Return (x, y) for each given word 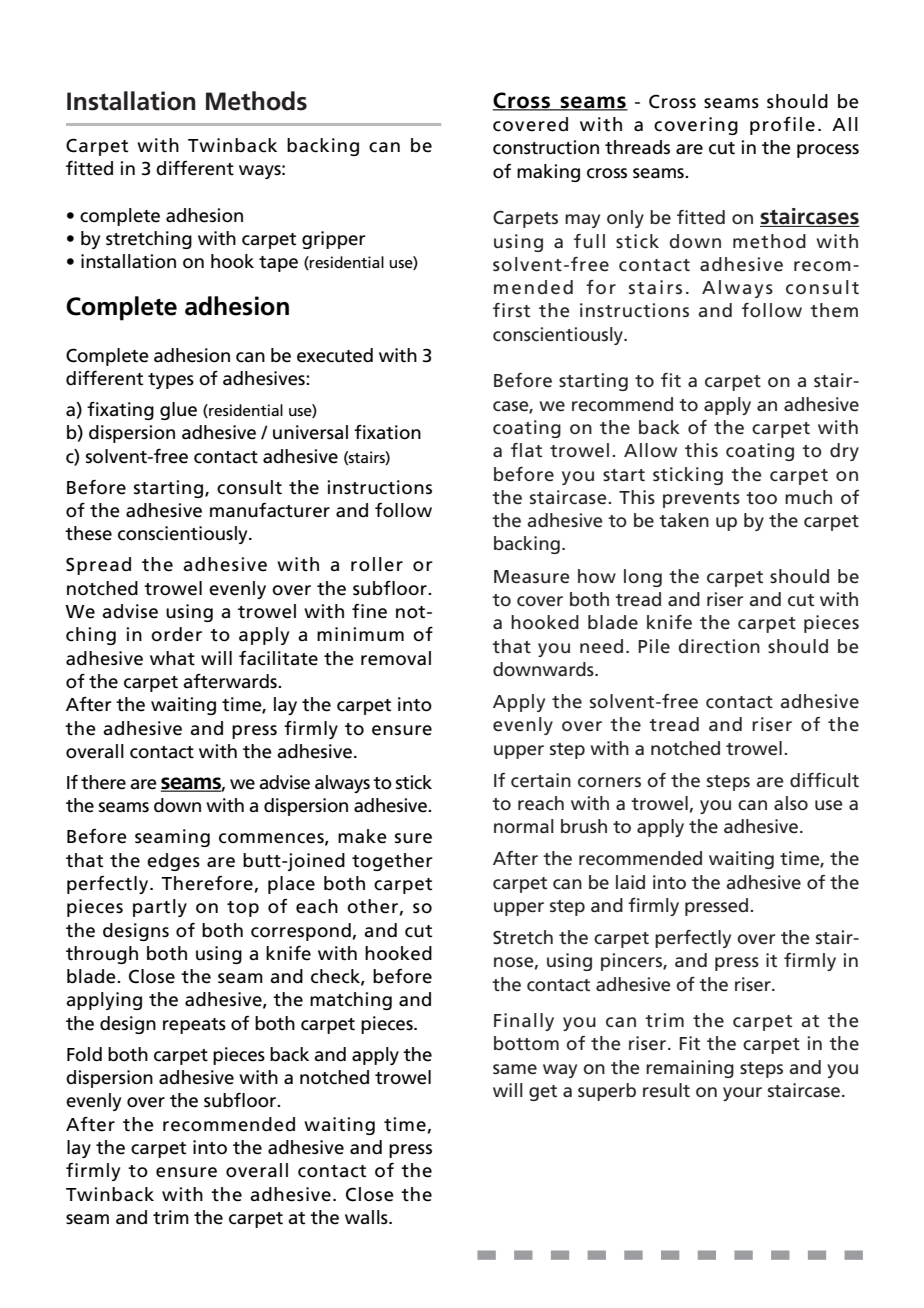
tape (278, 264)
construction (546, 147)
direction (719, 646)
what (172, 658)
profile (782, 126)
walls (367, 1217)
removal (396, 658)
